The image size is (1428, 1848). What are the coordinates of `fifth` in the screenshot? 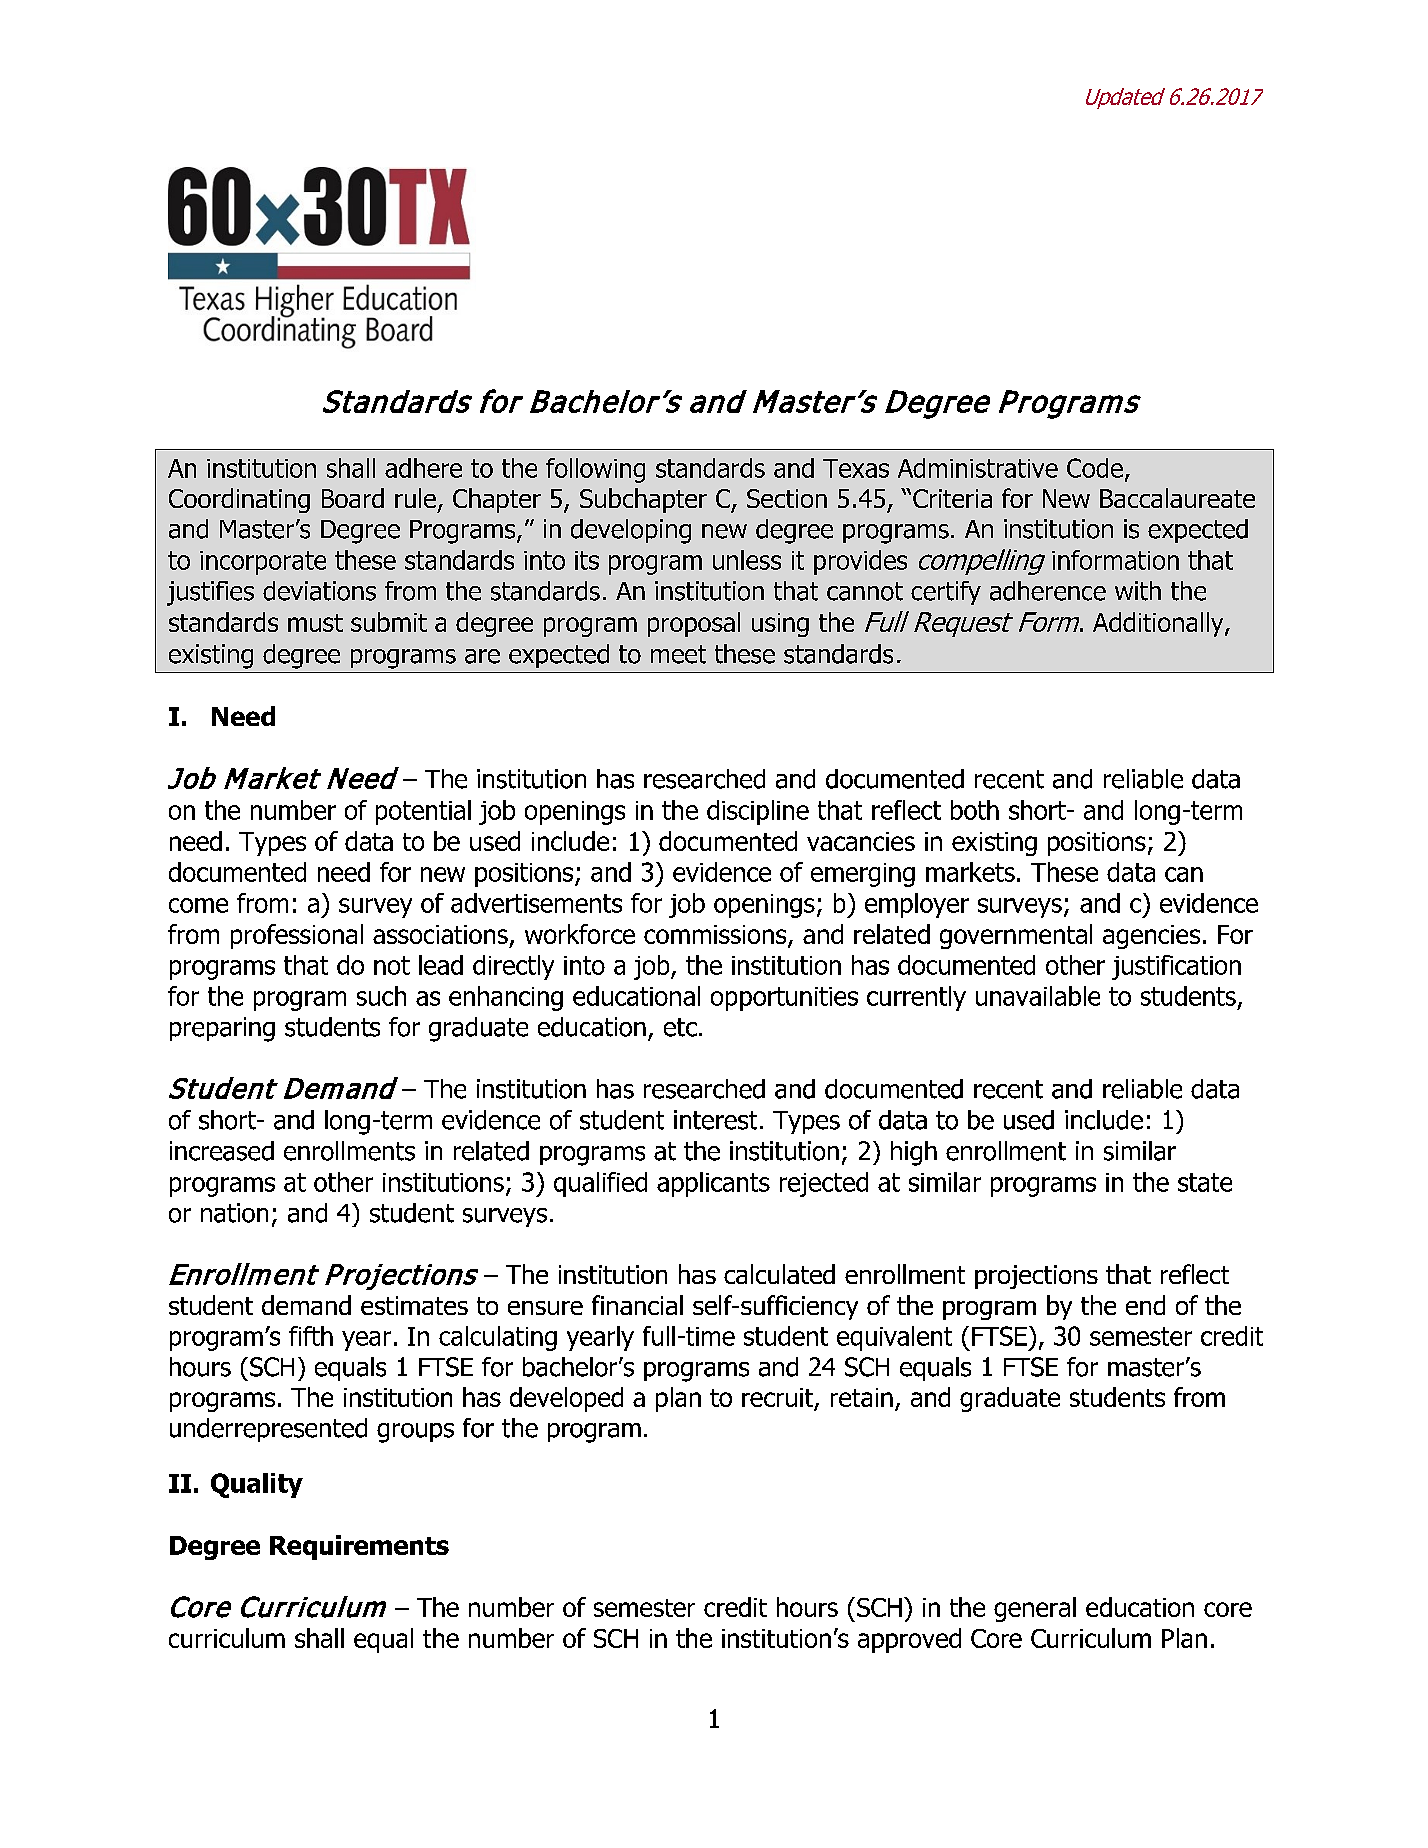 It's located at (311, 1336).
